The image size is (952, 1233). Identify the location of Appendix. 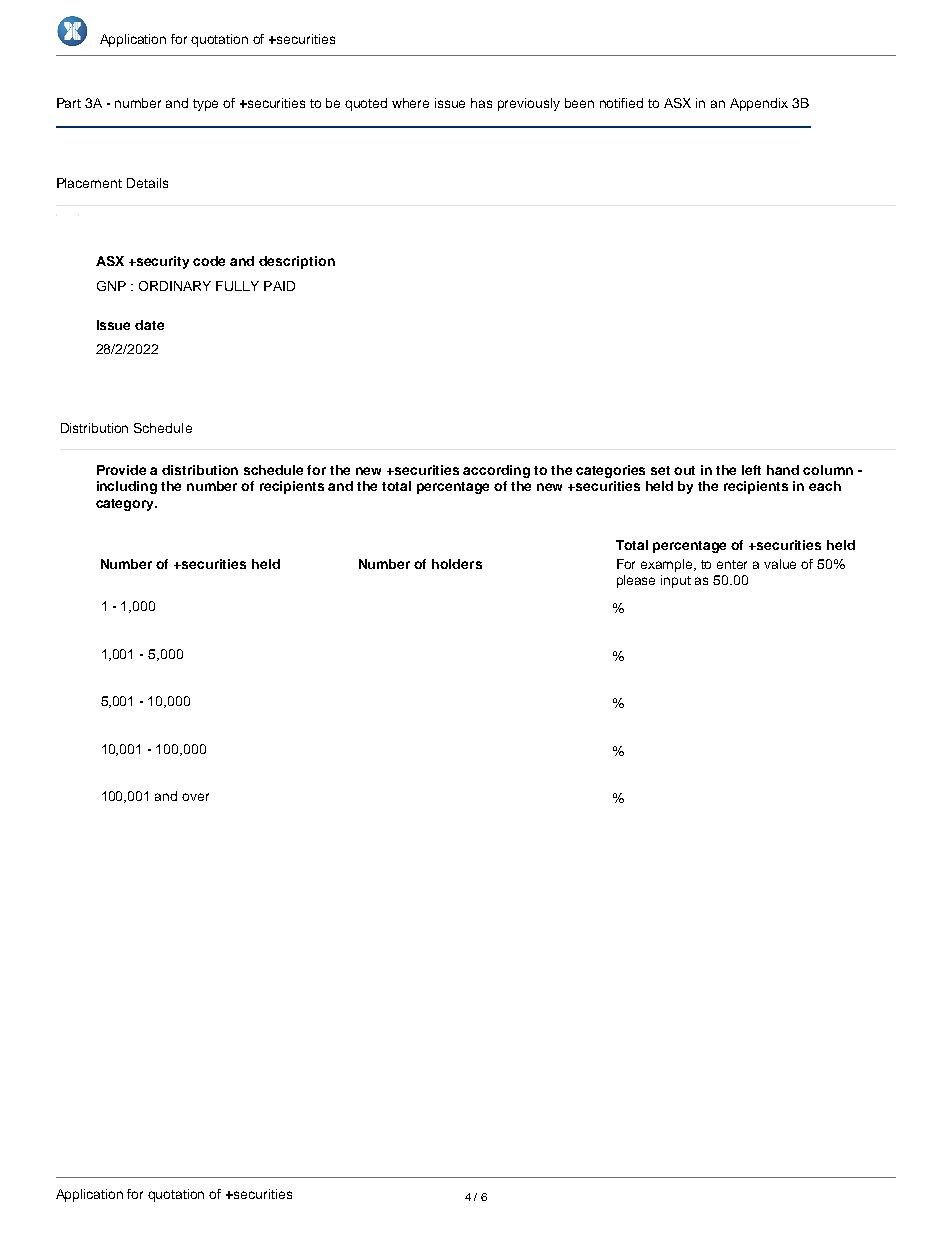
(759, 104).
